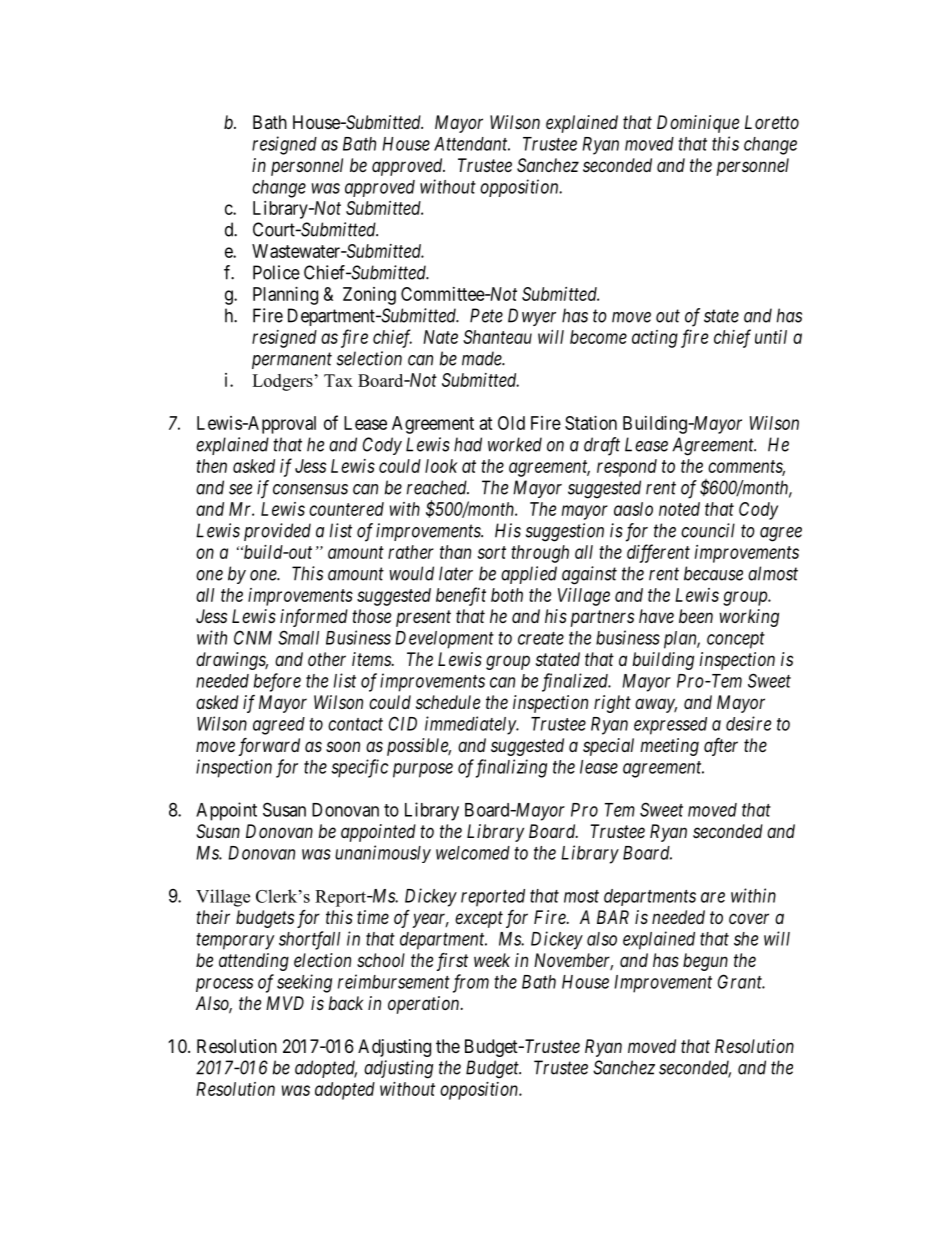  Describe the element at coordinates (471, 983) in the screenshot. I see `from` at that location.
